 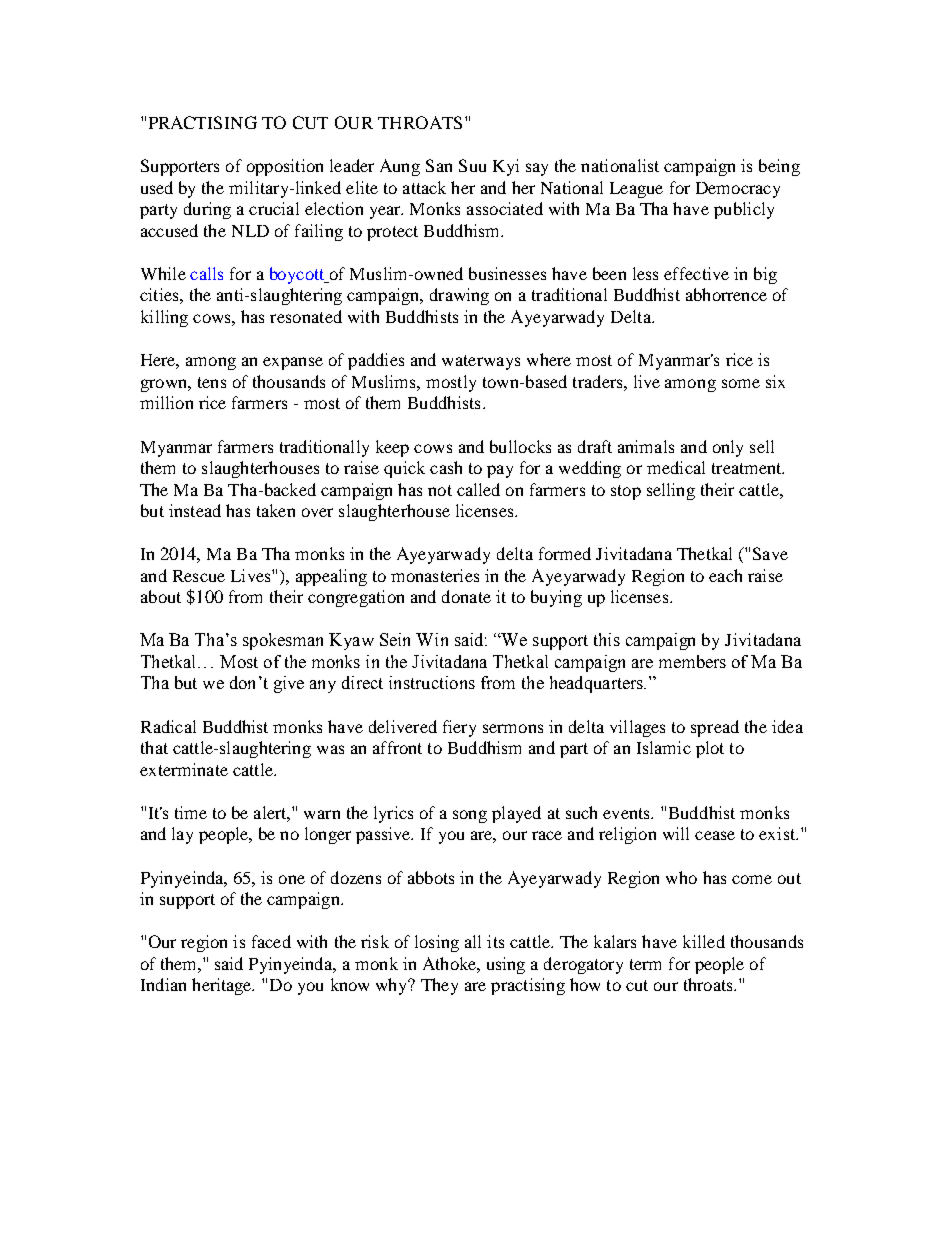 What do you see at coordinates (223, 986) in the page?
I see `heritage` at bounding box center [223, 986].
